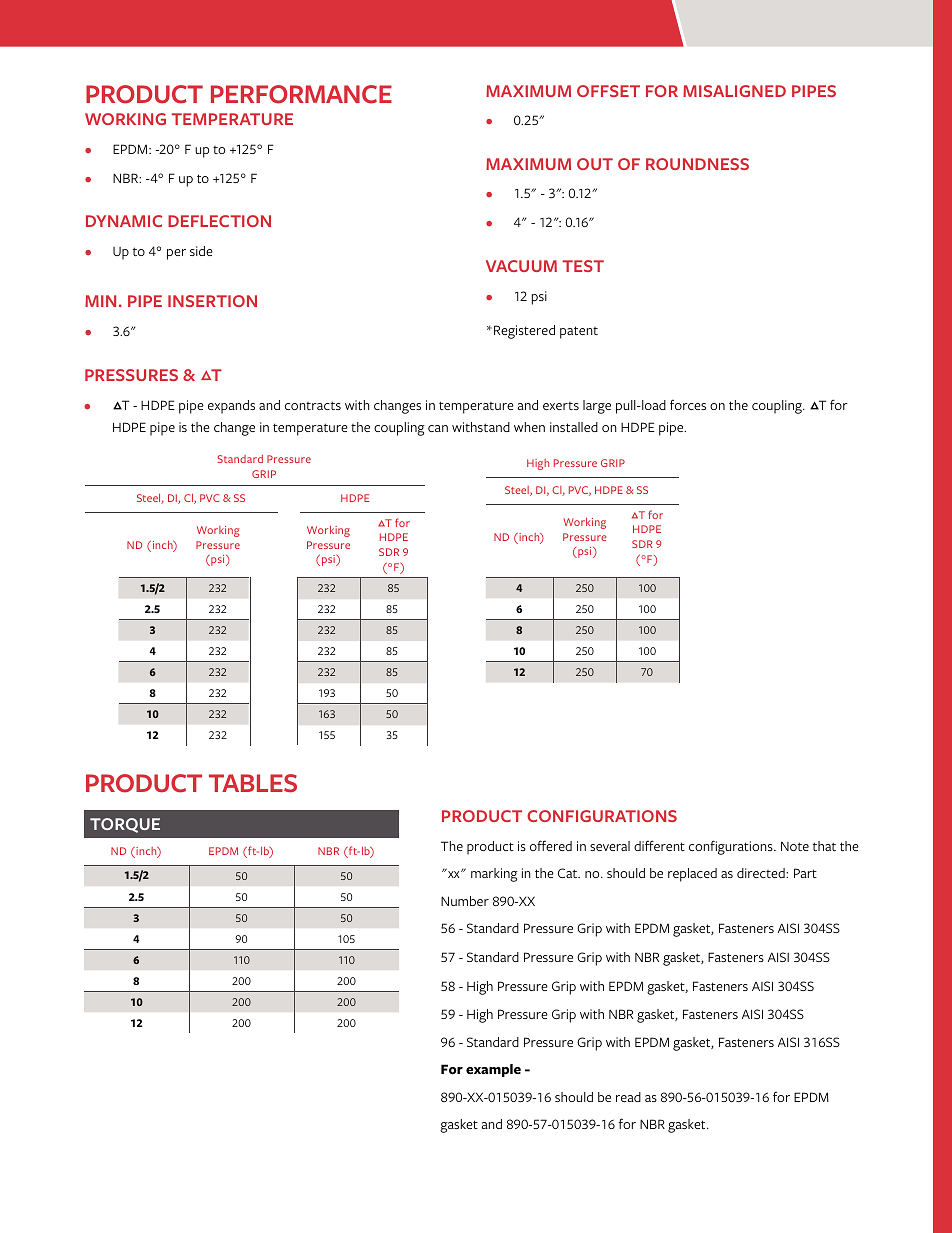  I want to click on OUT, so click(595, 164).
